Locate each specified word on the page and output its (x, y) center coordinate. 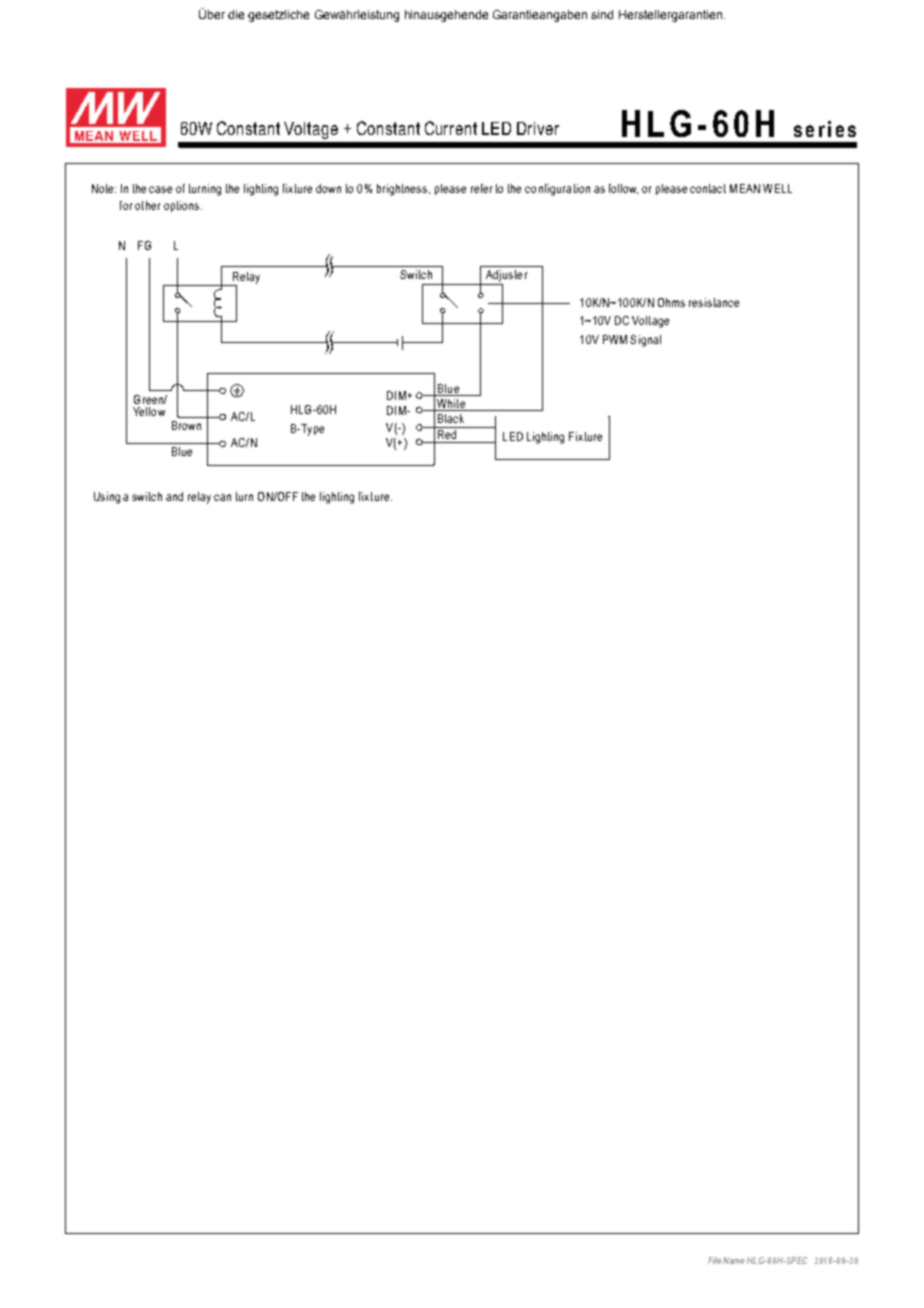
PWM (615, 339)
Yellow (149, 411)
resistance (714, 302)
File (714, 1260)
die (236, 14)
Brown (186, 425)
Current (451, 128)
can (222, 497)
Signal (645, 341)
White (451, 405)
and (174, 496)
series (825, 129)
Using (107, 498)
